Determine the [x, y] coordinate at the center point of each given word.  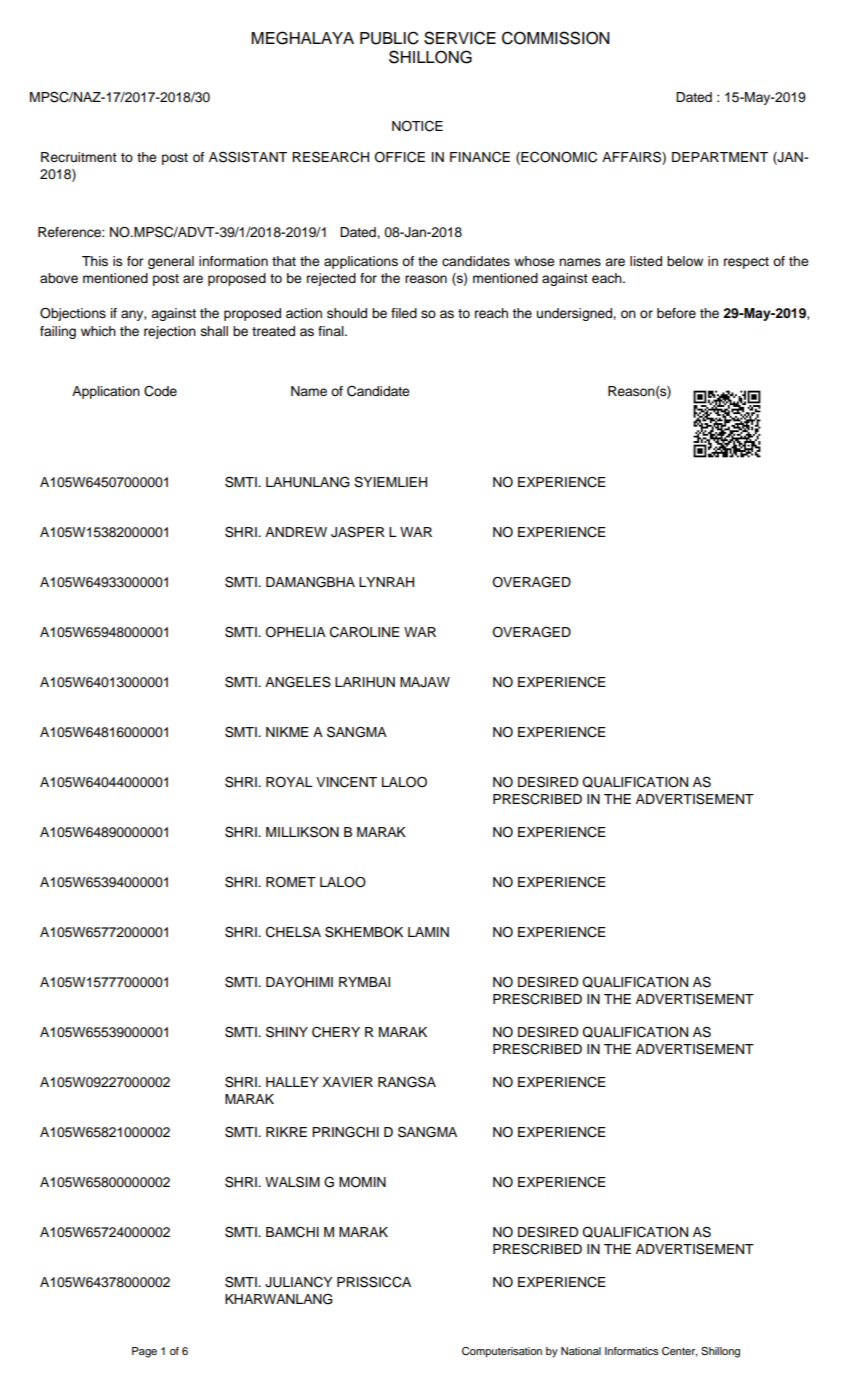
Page [144, 1352]
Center [680, 1352]
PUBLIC [389, 38]
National [581, 1351]
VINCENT [346, 782]
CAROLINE [365, 632]
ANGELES [298, 682]
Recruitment [79, 157]
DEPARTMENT [720, 157]
